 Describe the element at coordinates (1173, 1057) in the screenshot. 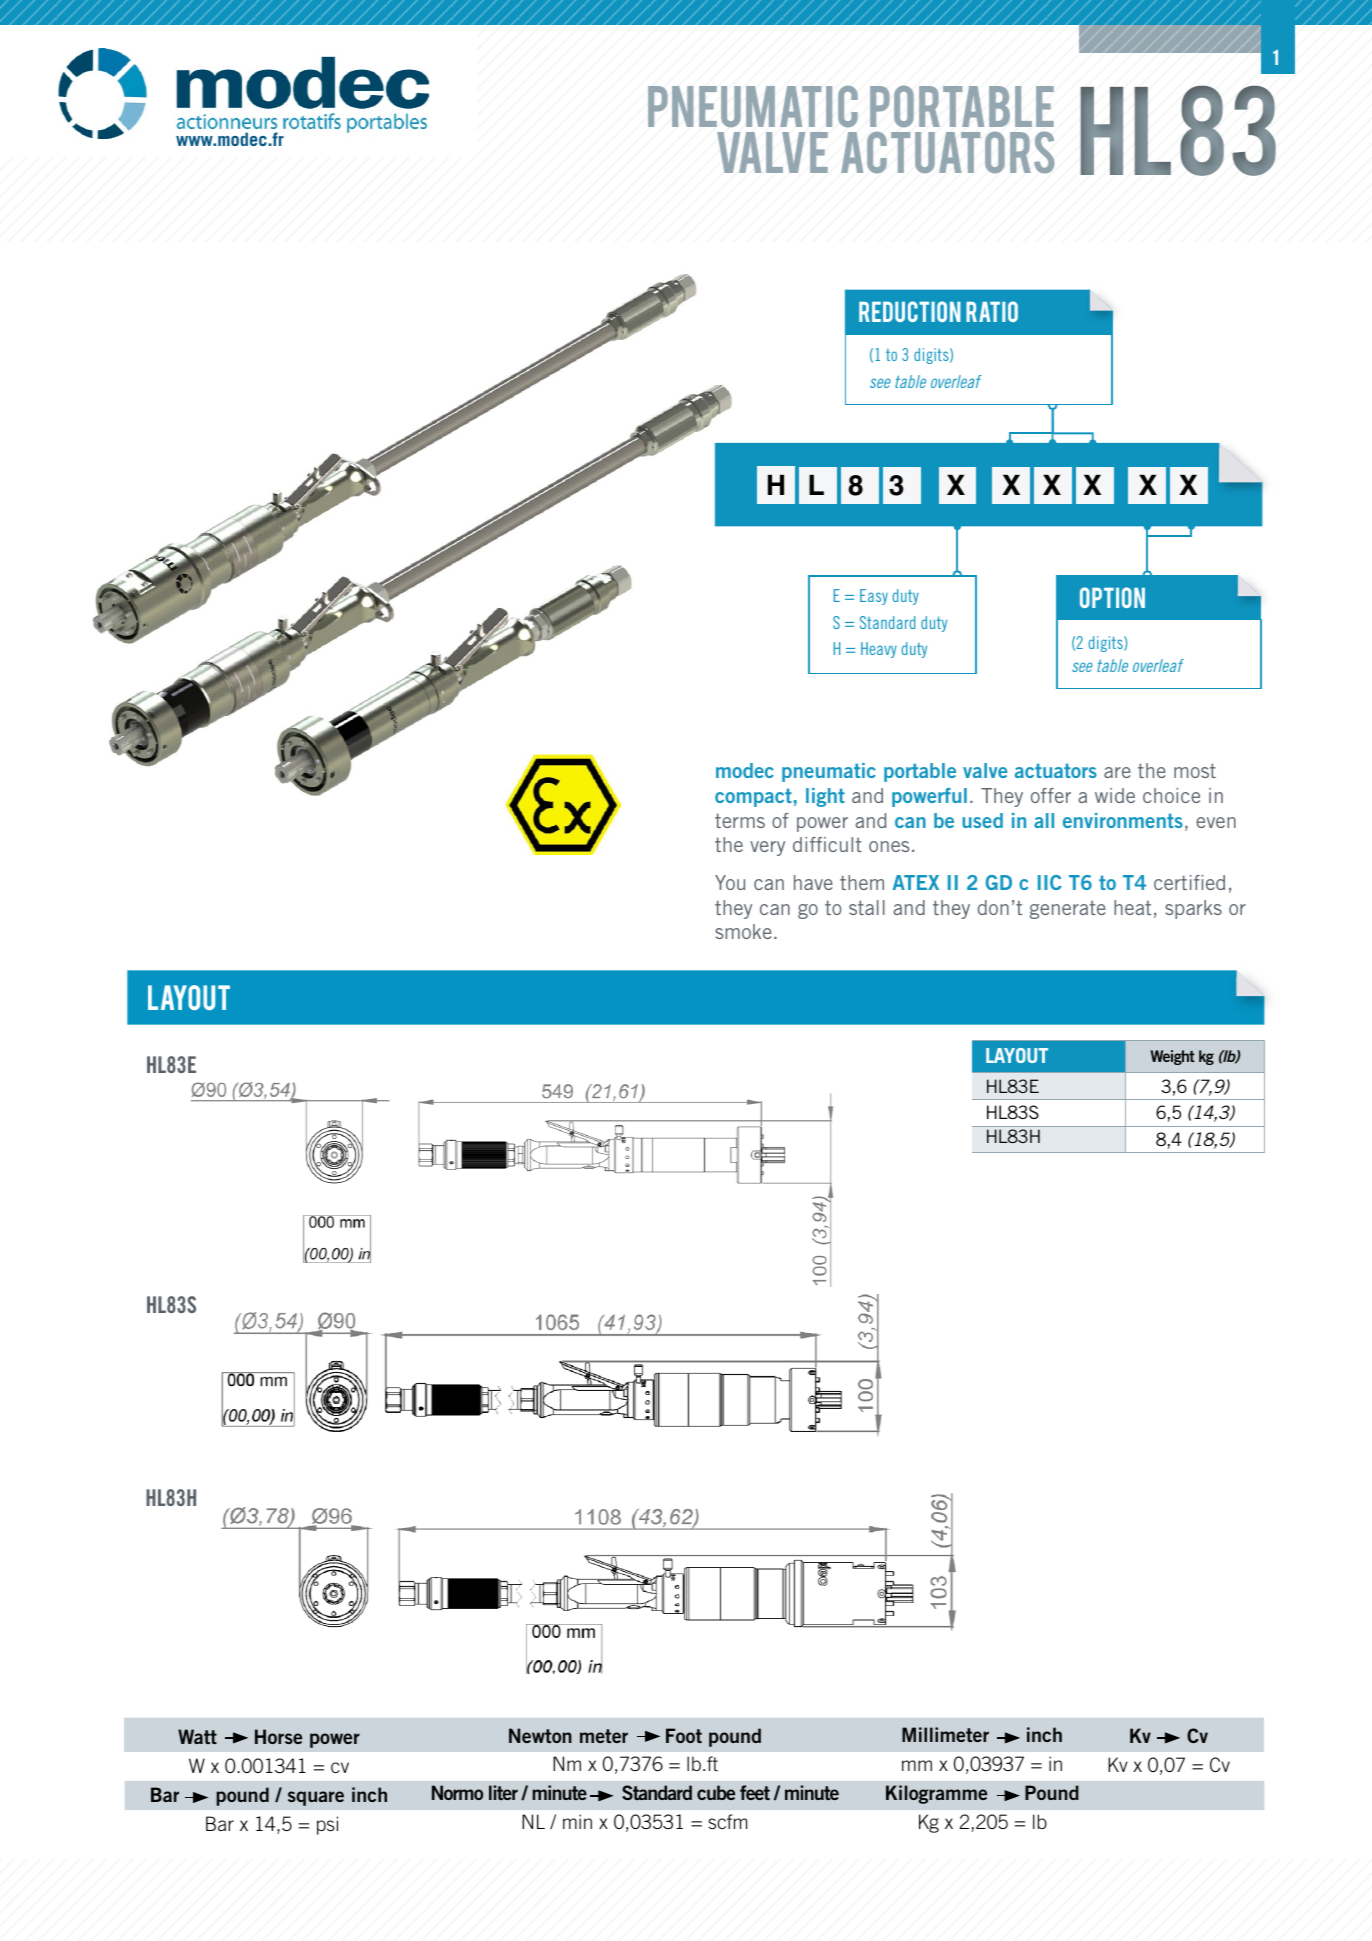

I see `Weight` at that location.
